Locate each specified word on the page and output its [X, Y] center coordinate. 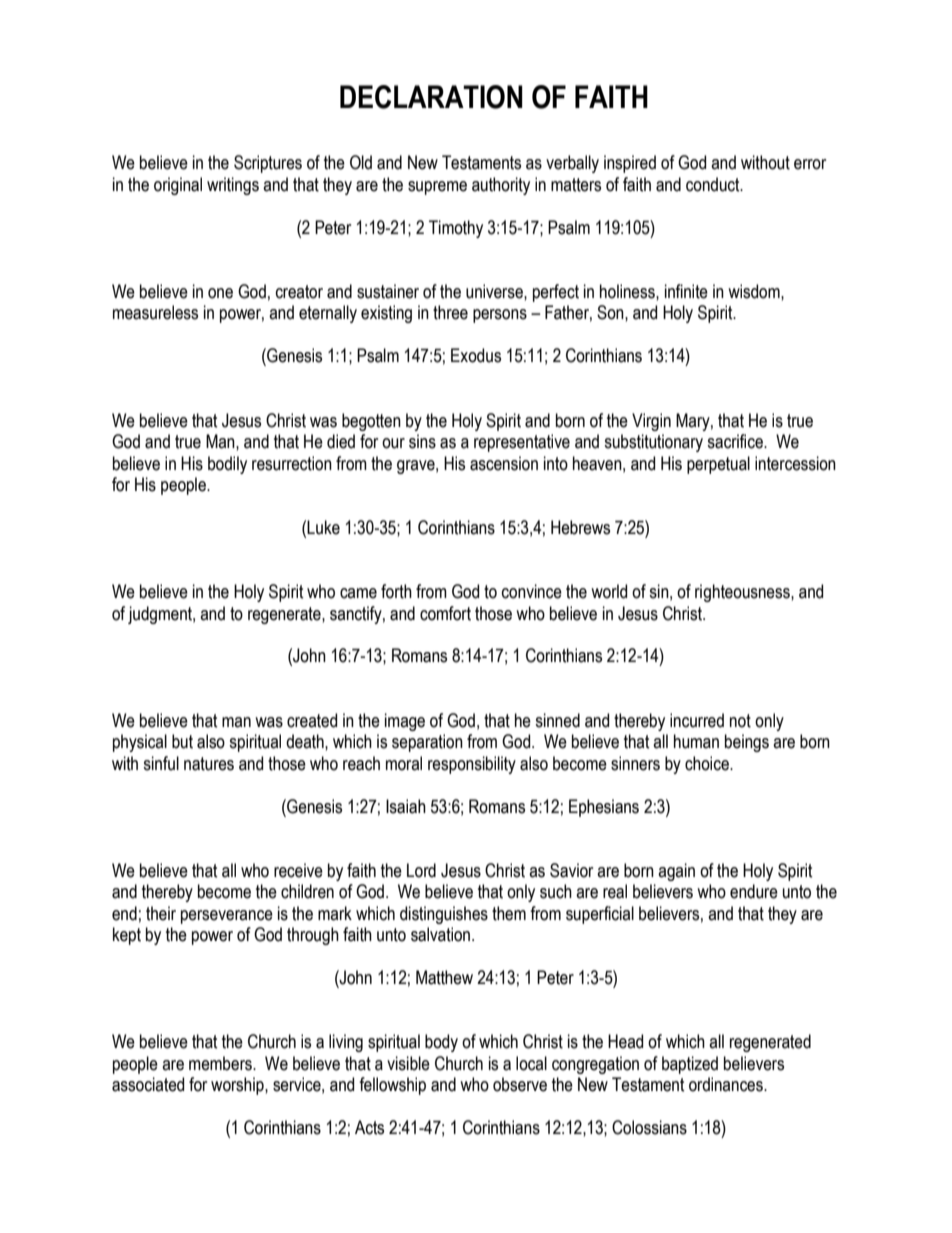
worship [238, 1086]
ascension [504, 463]
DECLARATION [431, 97]
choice [708, 763]
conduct [714, 184]
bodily [227, 465]
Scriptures [268, 164]
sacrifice [736, 441]
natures [209, 764]
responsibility [472, 765]
